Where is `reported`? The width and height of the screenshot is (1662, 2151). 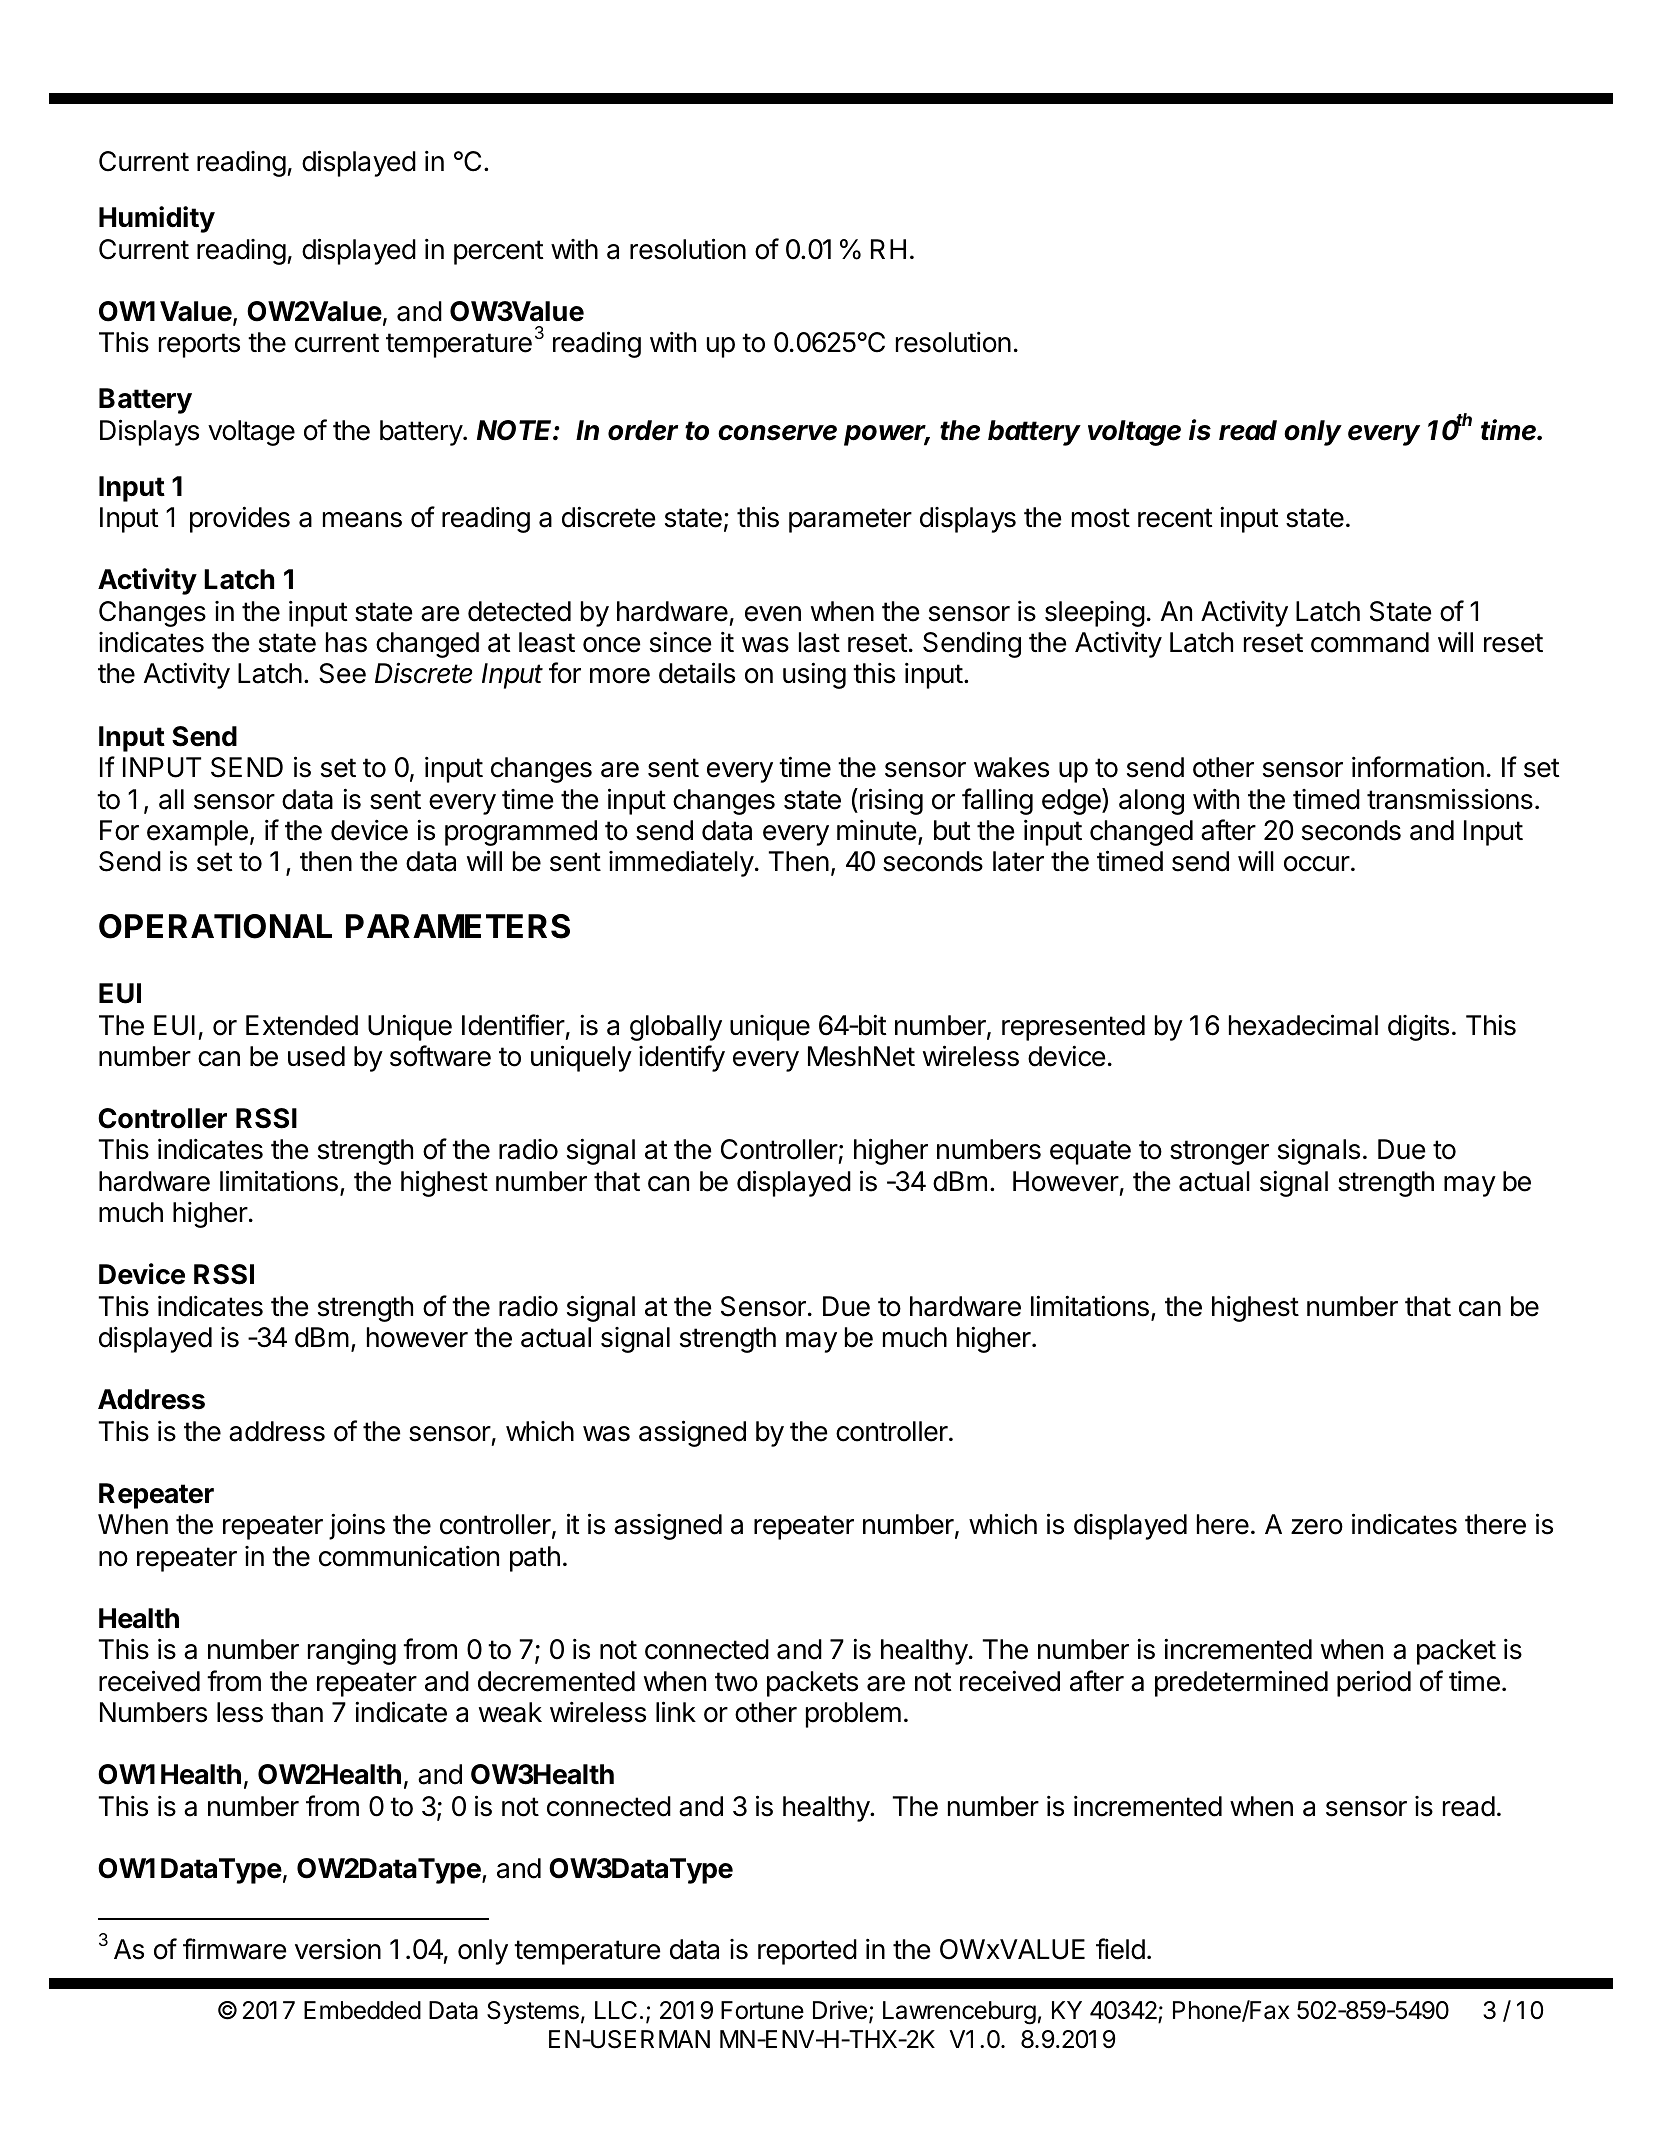 reported is located at coordinates (807, 1952).
